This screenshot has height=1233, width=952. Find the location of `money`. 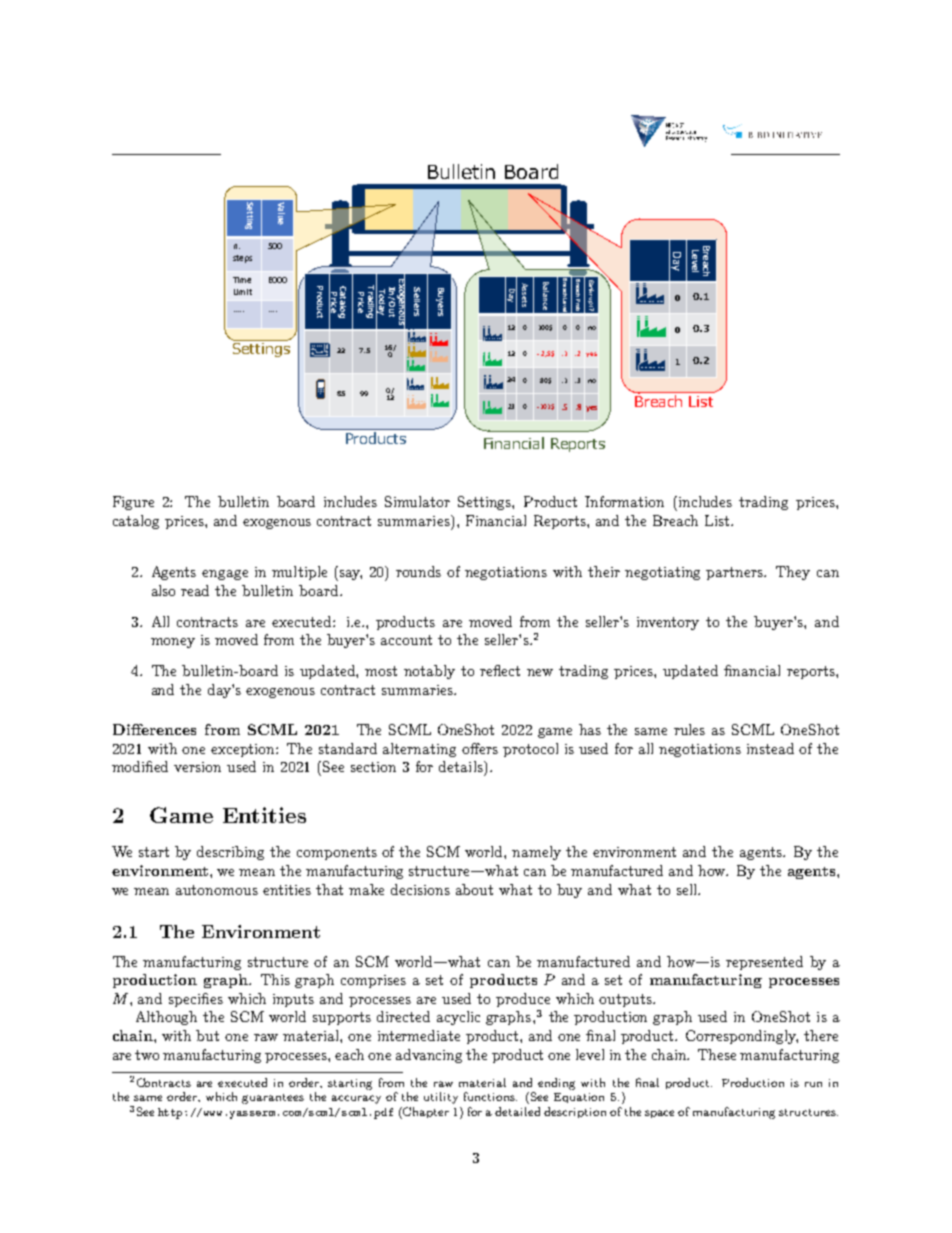

money is located at coordinates (173, 643).
